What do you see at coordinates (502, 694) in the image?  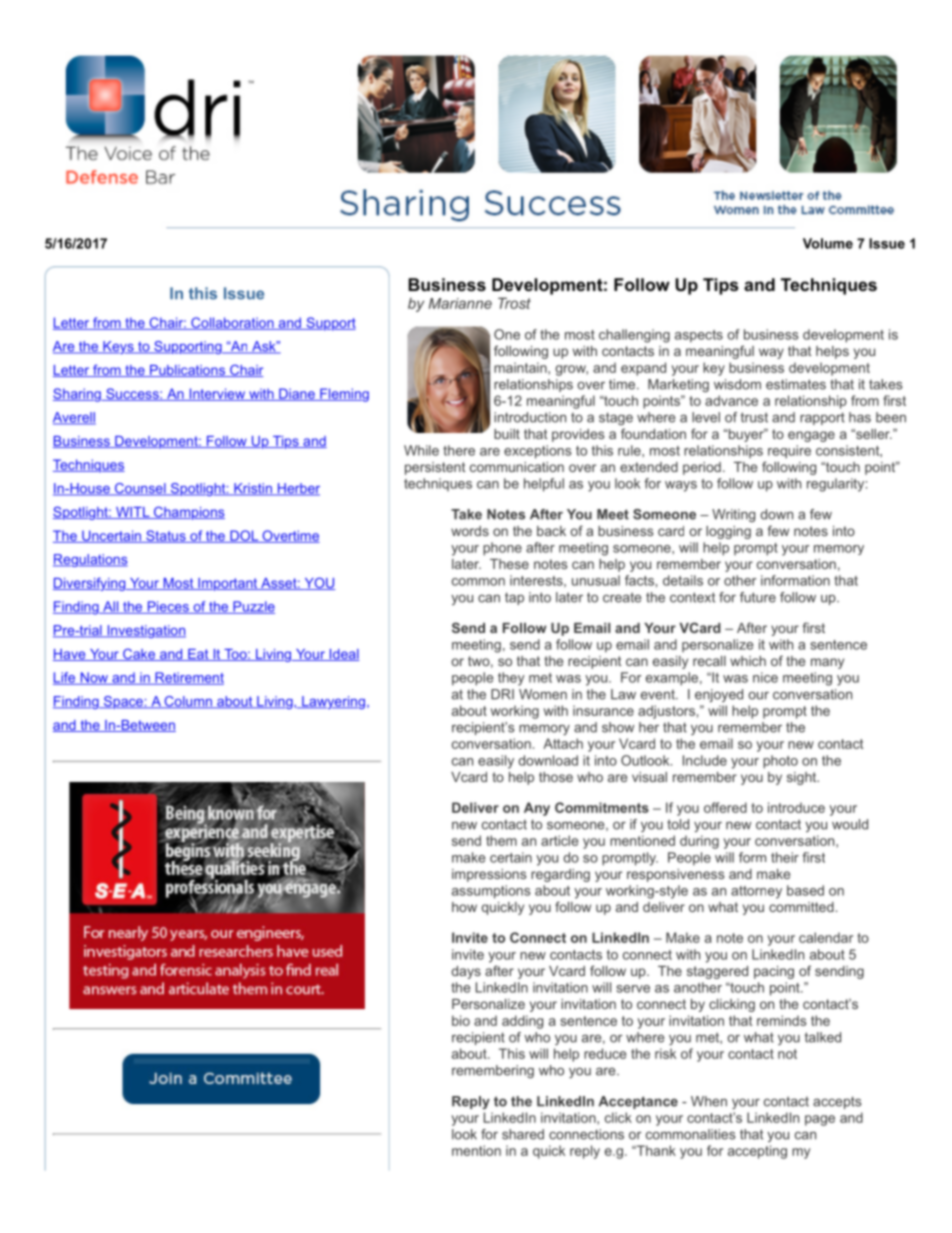 I see `DRI` at bounding box center [502, 694].
